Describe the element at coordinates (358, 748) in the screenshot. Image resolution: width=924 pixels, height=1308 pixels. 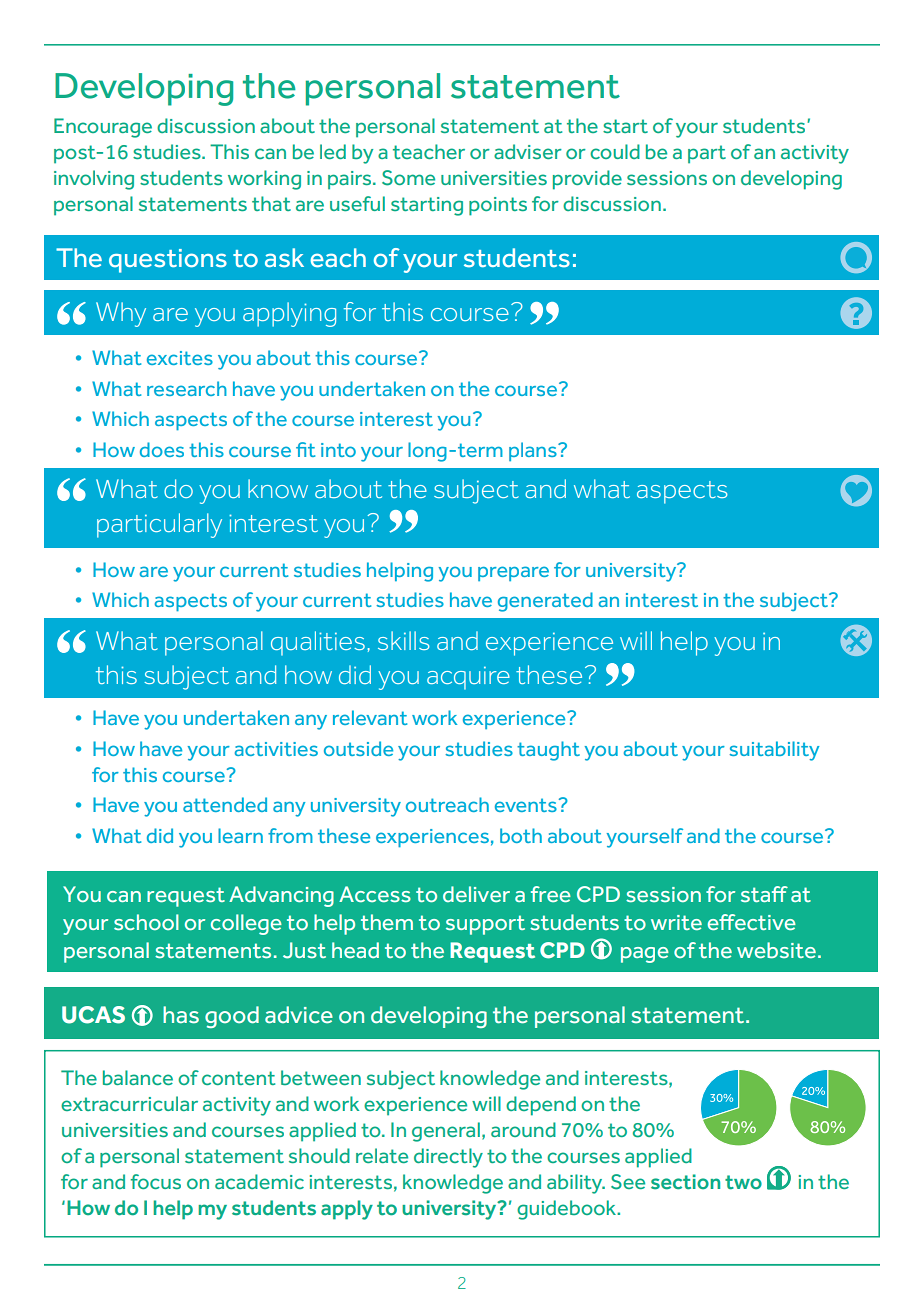
I see `outside` at that location.
